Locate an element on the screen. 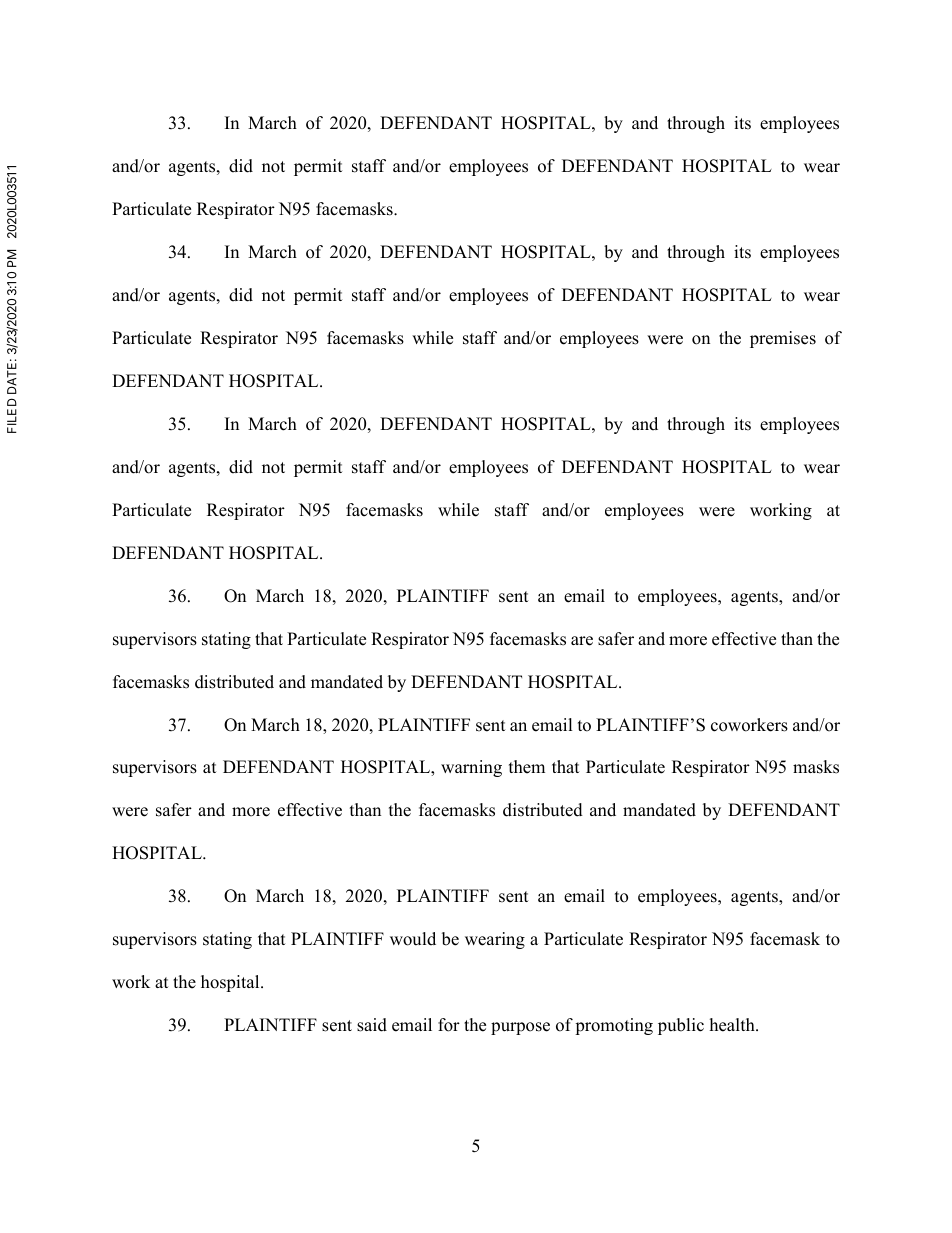  them is located at coordinates (527, 767).
